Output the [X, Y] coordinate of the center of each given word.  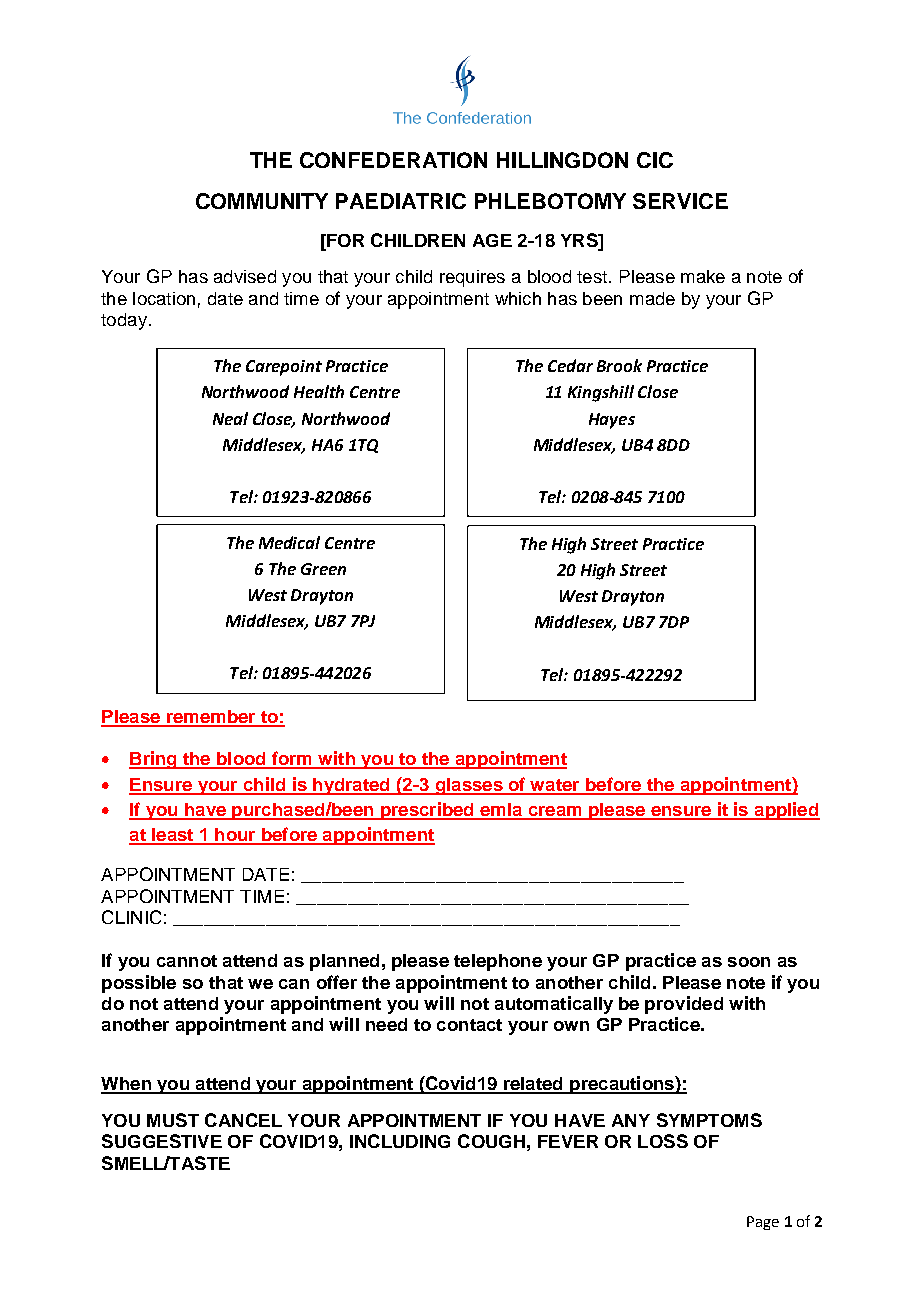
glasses [469, 786]
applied [786, 811]
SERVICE [680, 201]
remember [211, 718]
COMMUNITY [262, 201]
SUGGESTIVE [162, 1141]
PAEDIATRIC [401, 201]
